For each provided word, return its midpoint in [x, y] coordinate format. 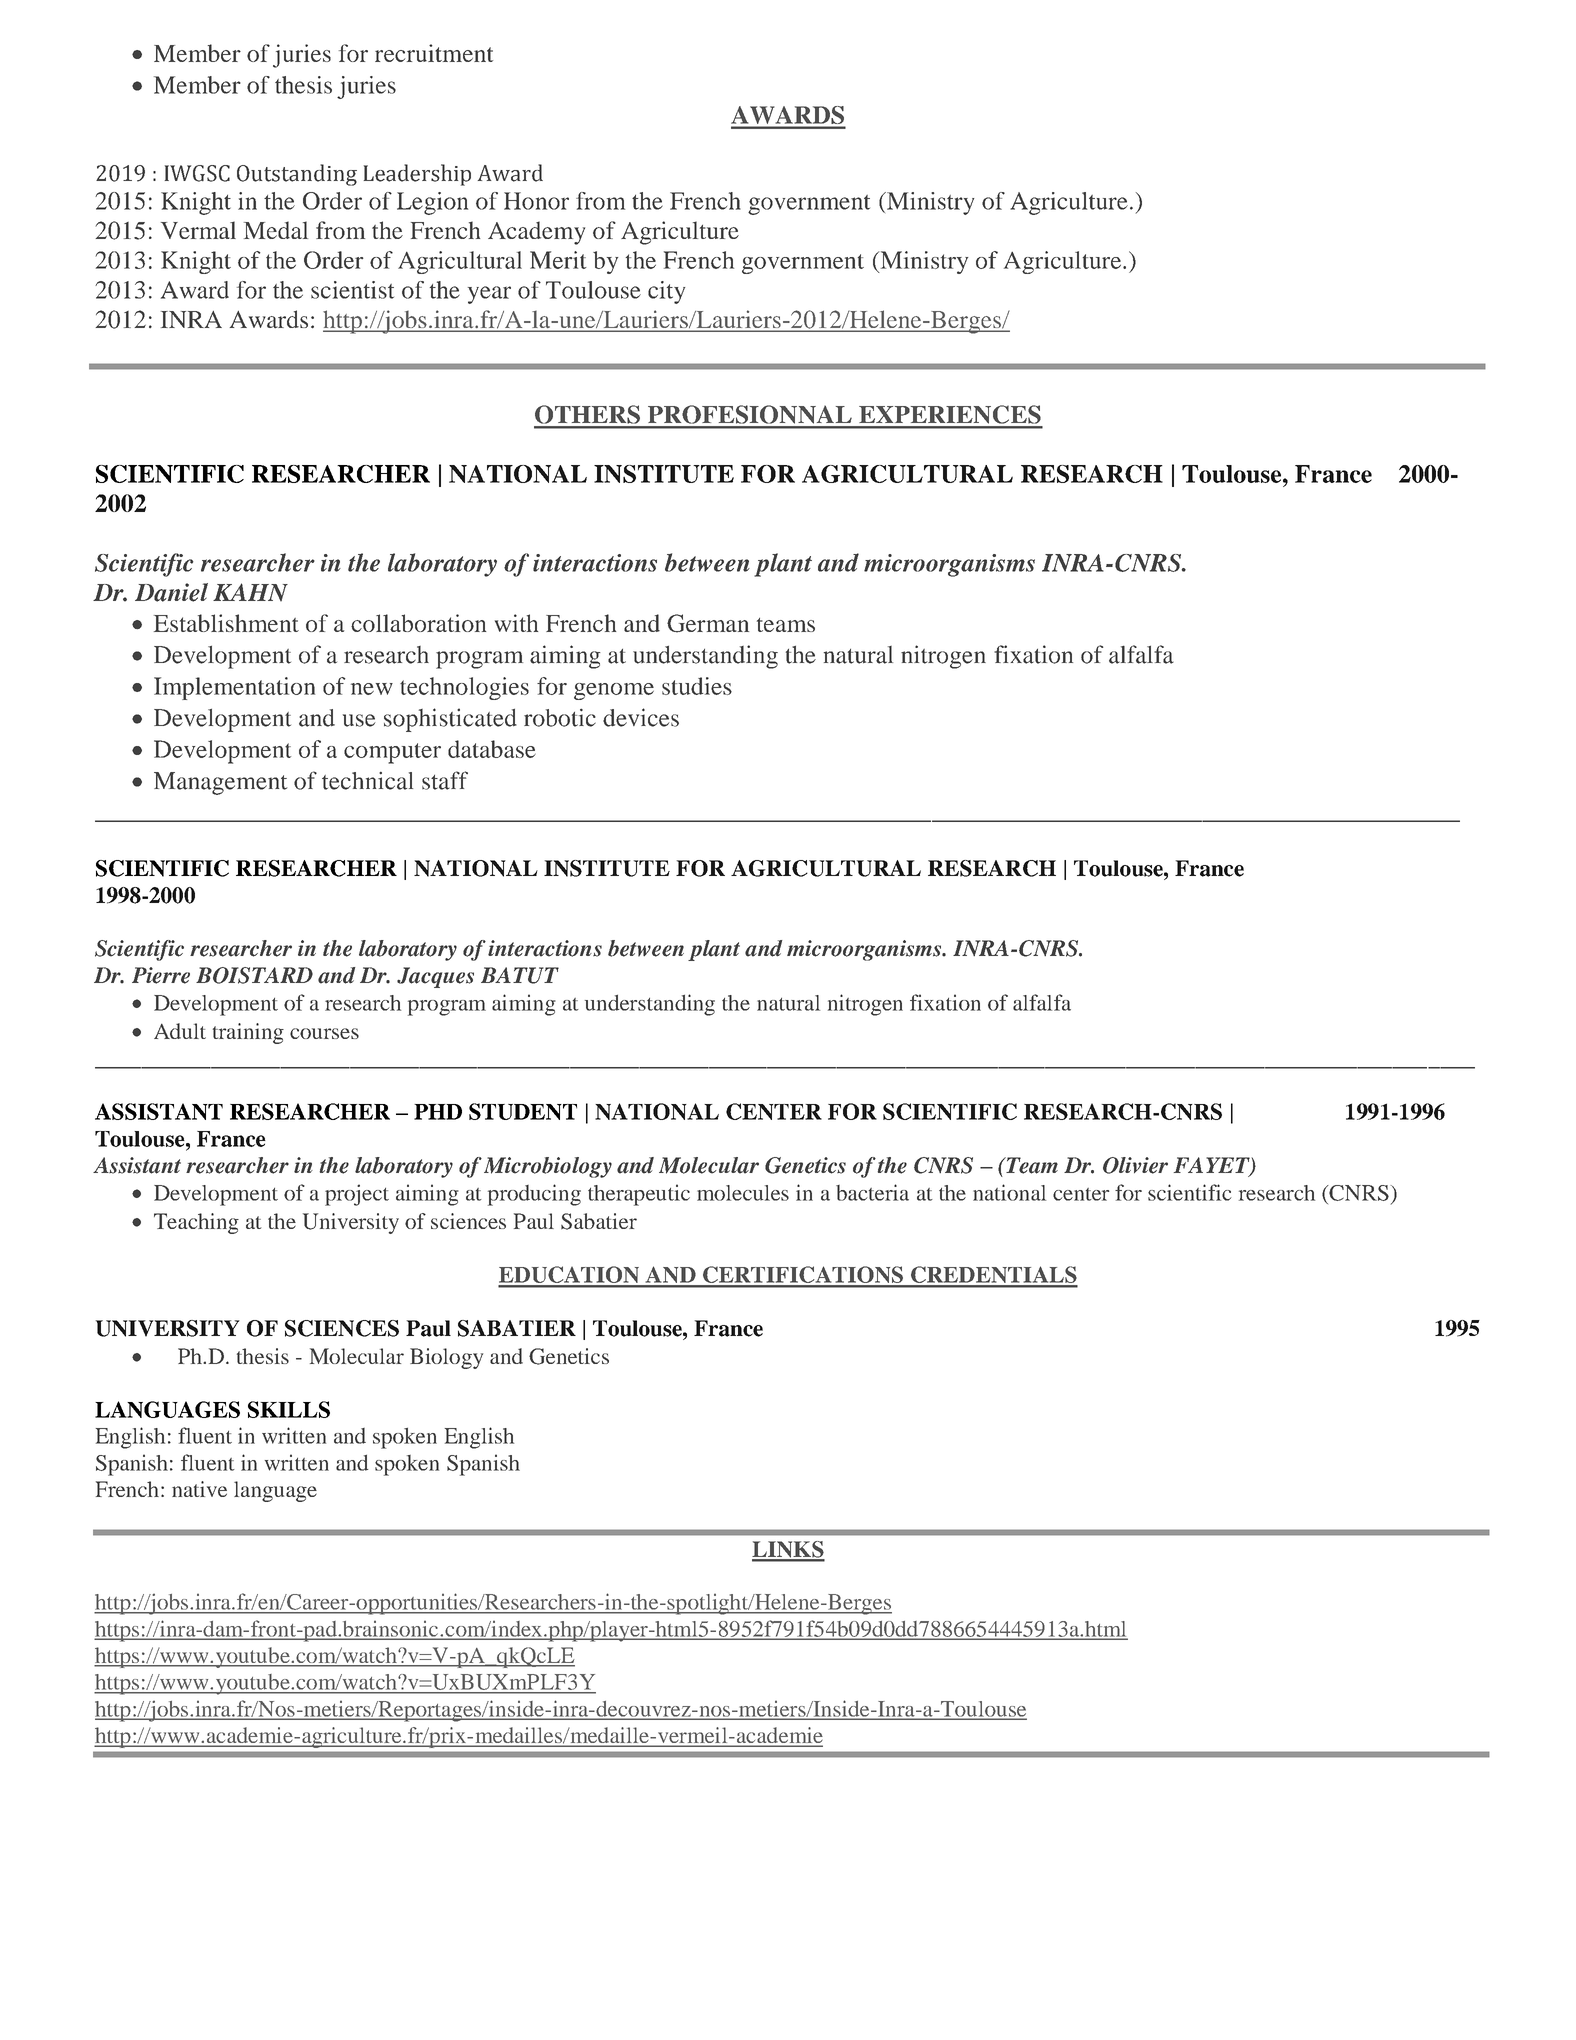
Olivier [1135, 1165]
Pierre [161, 975]
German [708, 623]
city [666, 292]
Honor [536, 201]
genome [614, 691]
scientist [352, 290]
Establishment [226, 623]
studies [697, 686]
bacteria [872, 1192]
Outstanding [297, 175]
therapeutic [639, 1195]
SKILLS [289, 1409]
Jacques [435, 977]
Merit [558, 260]
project [357, 1195]
